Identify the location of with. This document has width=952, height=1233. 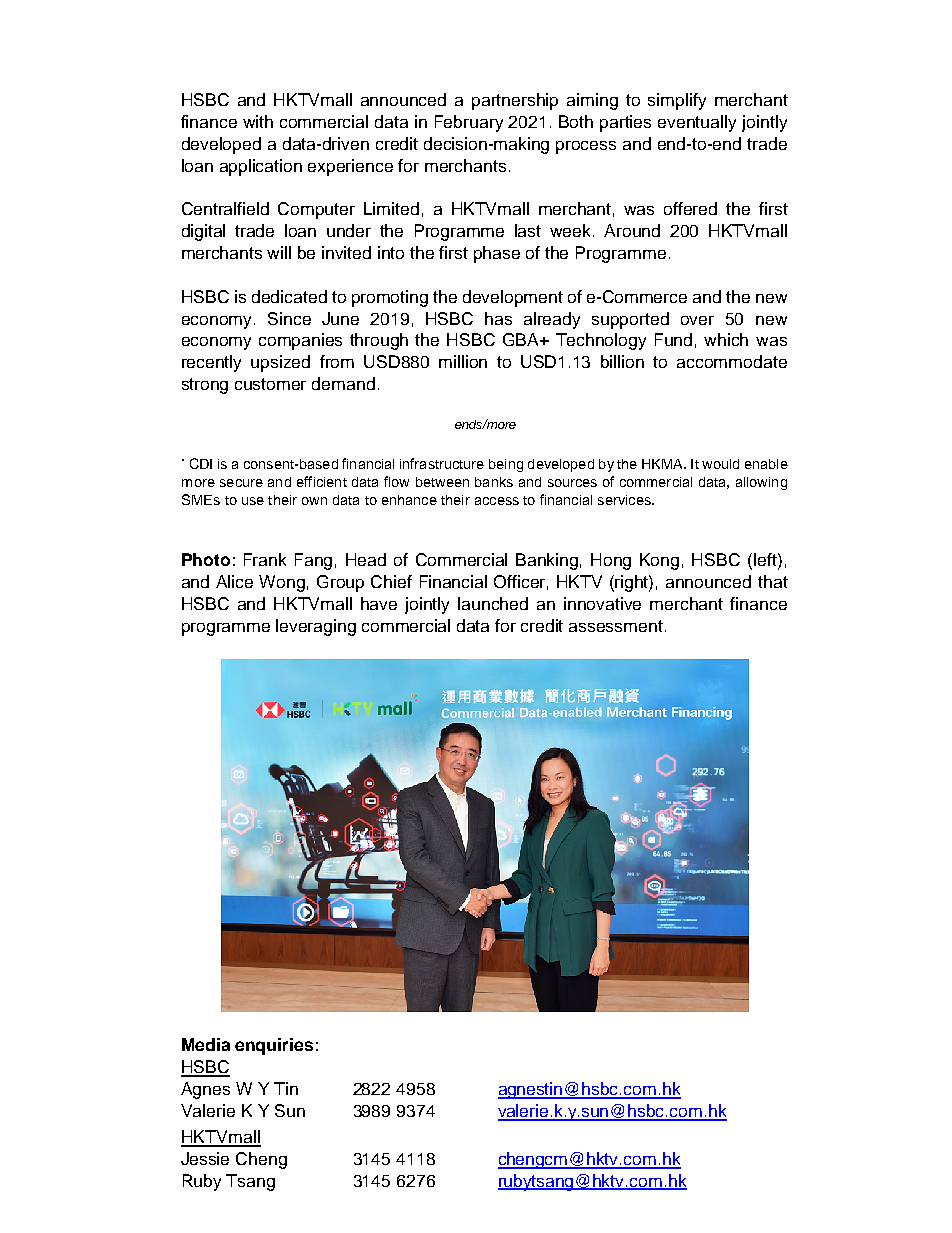
(258, 121).
